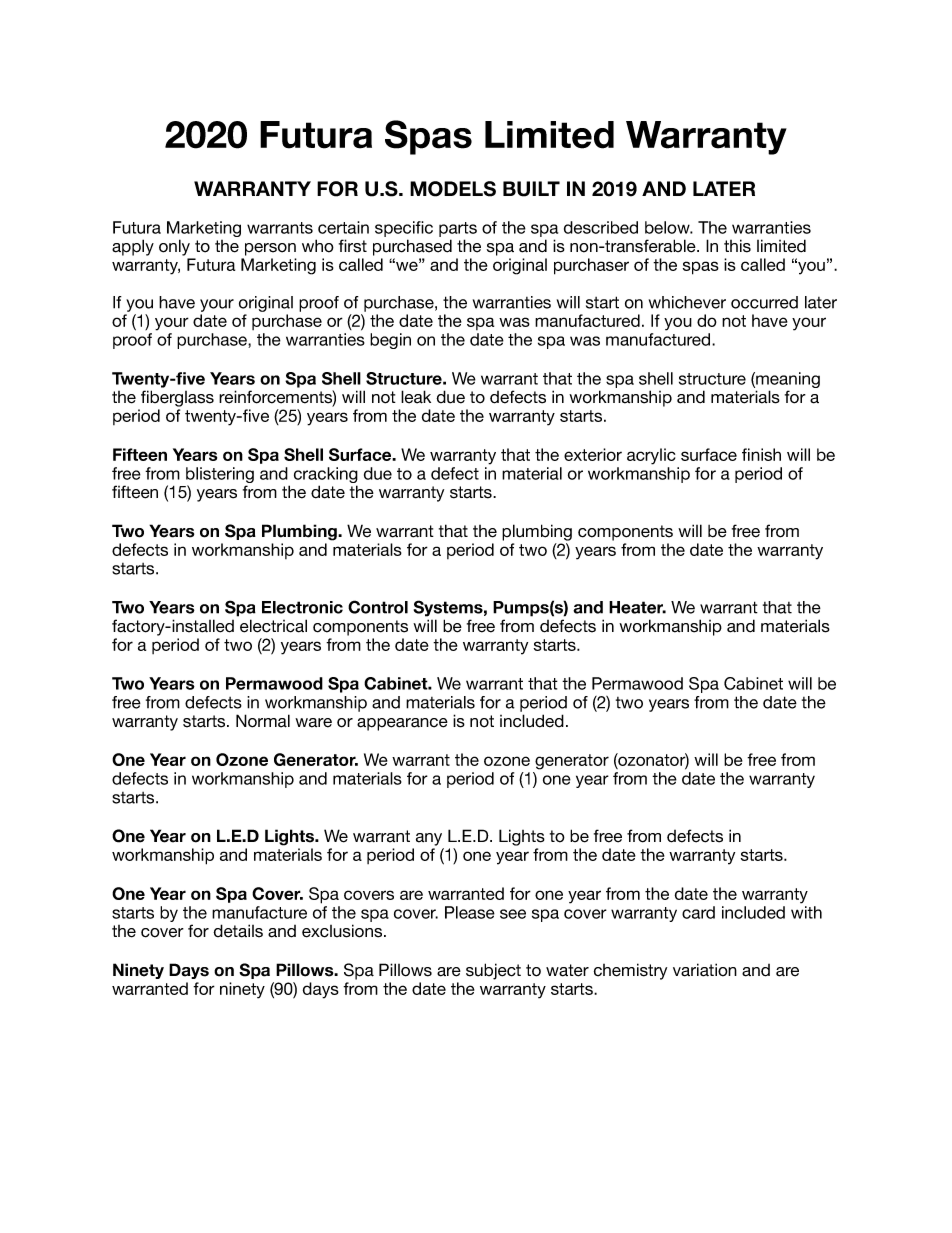 The height and width of the screenshot is (1233, 952). I want to click on card, so click(698, 912).
